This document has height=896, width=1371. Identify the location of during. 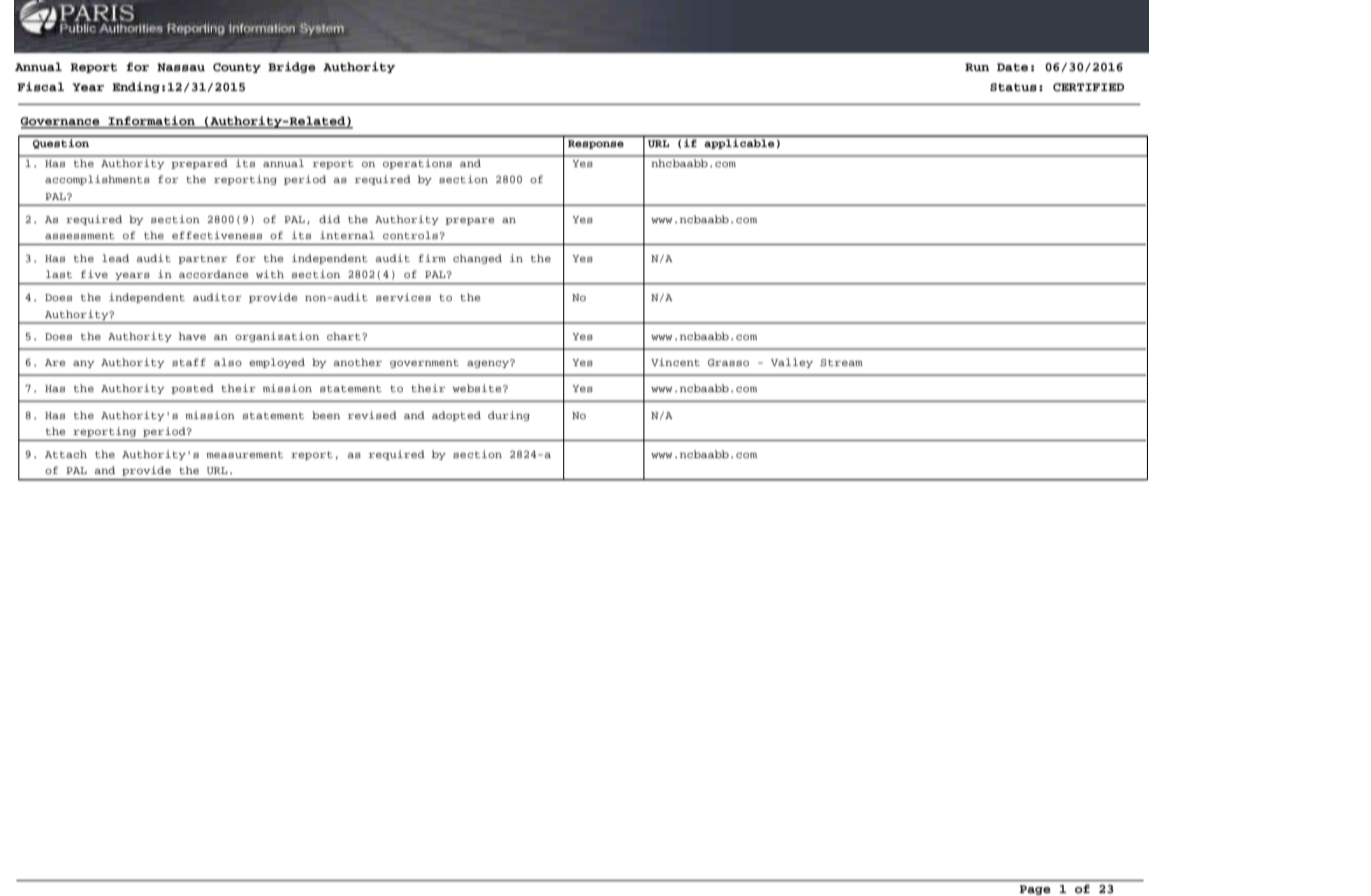
(509, 416).
